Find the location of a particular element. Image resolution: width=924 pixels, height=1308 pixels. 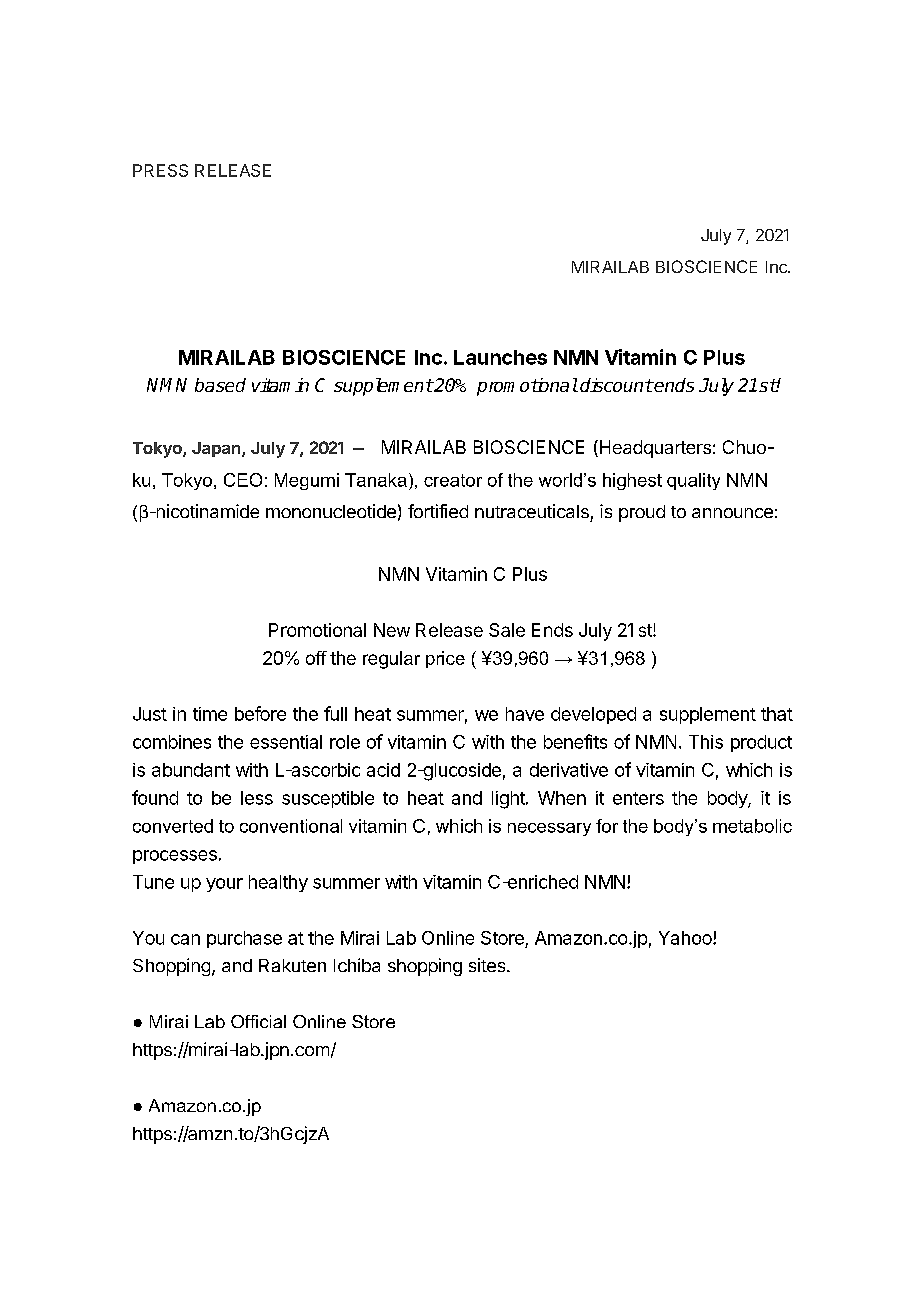

time is located at coordinates (210, 714).
